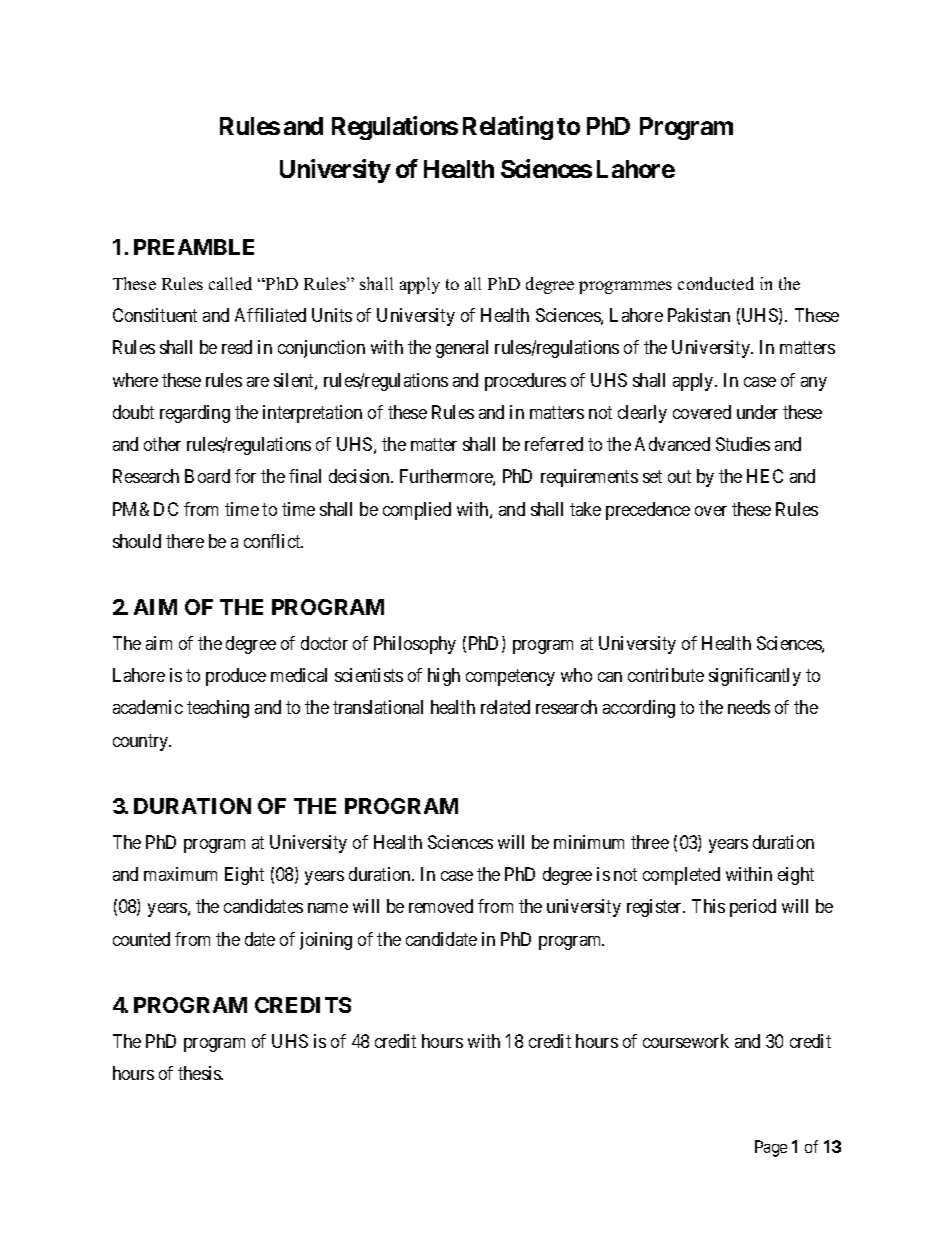 The height and width of the page is (1233, 952). What do you see at coordinates (415, 645) in the page?
I see `Philosophy` at bounding box center [415, 645].
